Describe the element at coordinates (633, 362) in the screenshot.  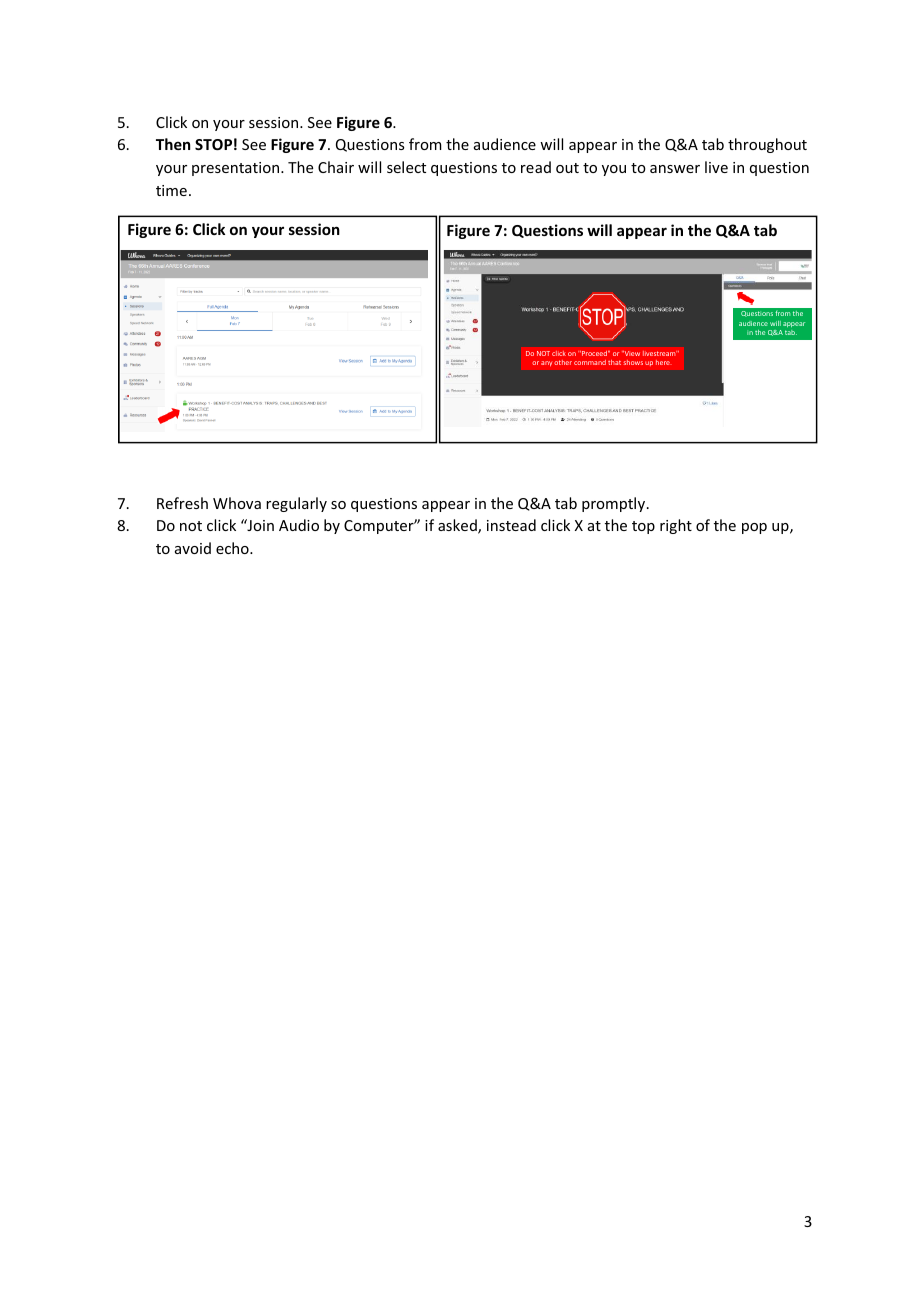
I see `shows` at that location.
